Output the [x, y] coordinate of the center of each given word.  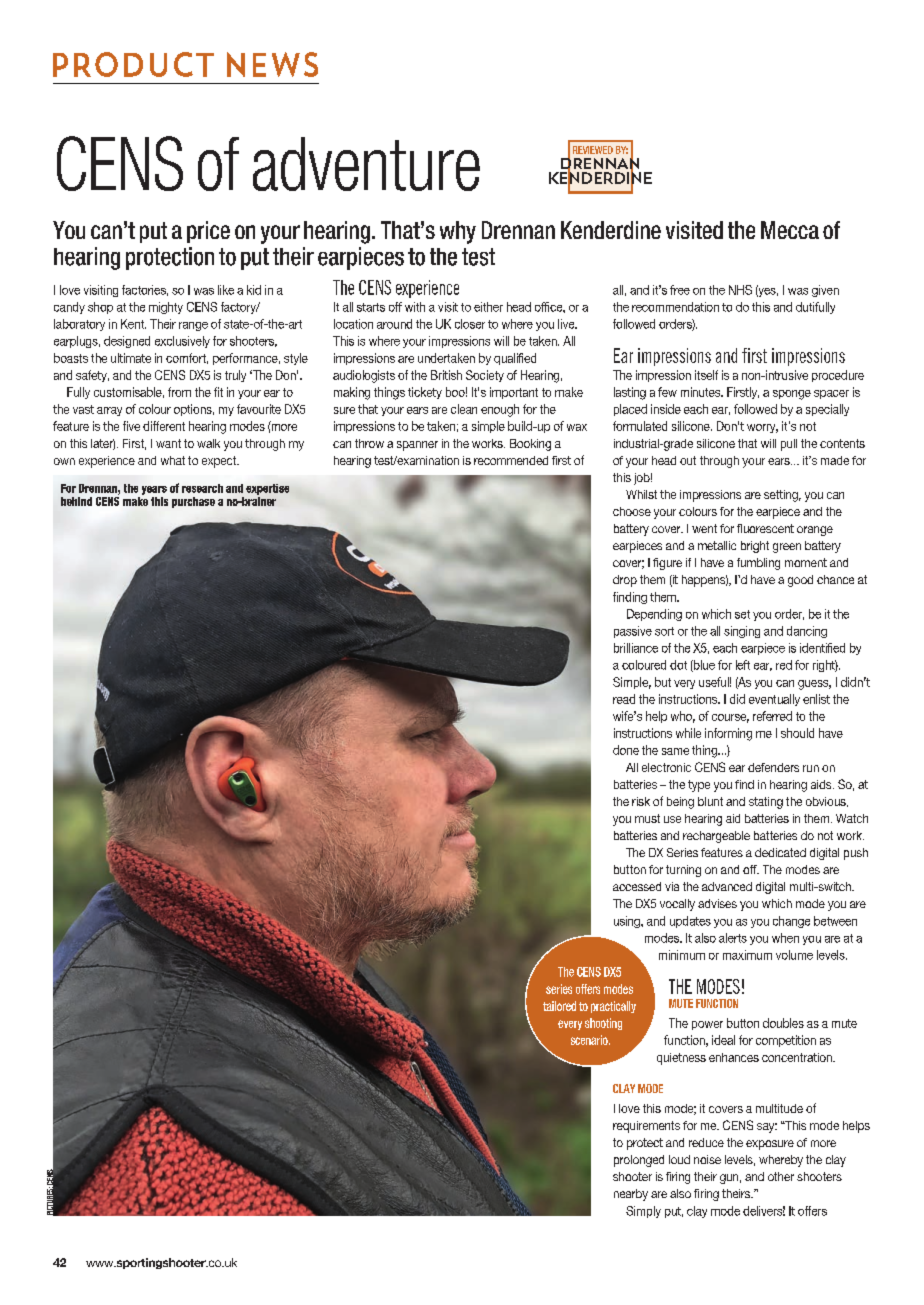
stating [766, 803]
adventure [366, 164]
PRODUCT [133, 64]
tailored [559, 1006]
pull [789, 445]
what [173, 460]
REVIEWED [593, 150]
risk [641, 801]
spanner [417, 446]
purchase [193, 502]
